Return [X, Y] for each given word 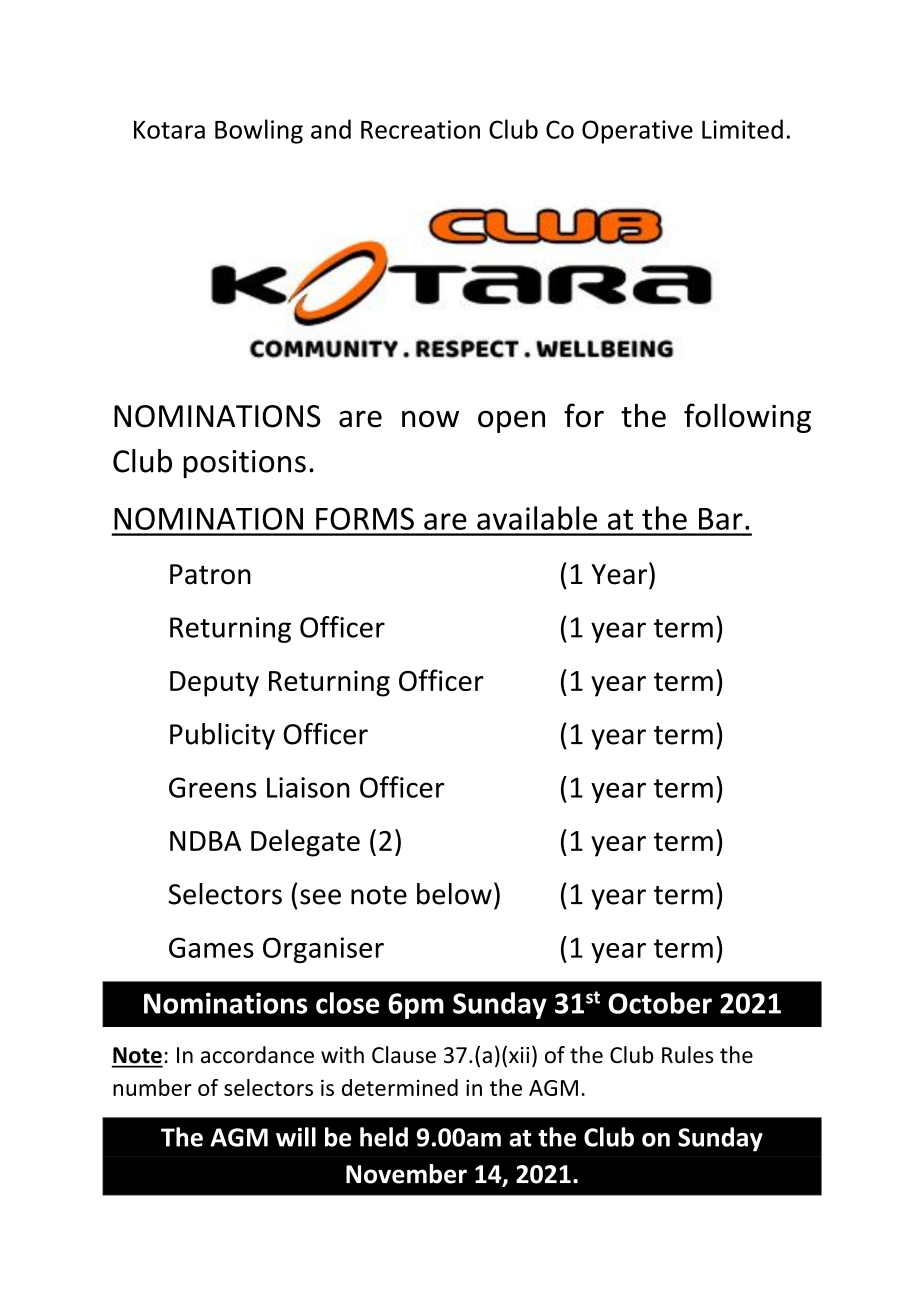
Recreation [420, 129]
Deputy [214, 684]
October [660, 1003]
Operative [637, 132]
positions [244, 464]
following [747, 418]
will [296, 1137]
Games [211, 947]
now [430, 419]
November [406, 1174]
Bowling [259, 131]
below [454, 894]
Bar [721, 519]
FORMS [365, 518]
